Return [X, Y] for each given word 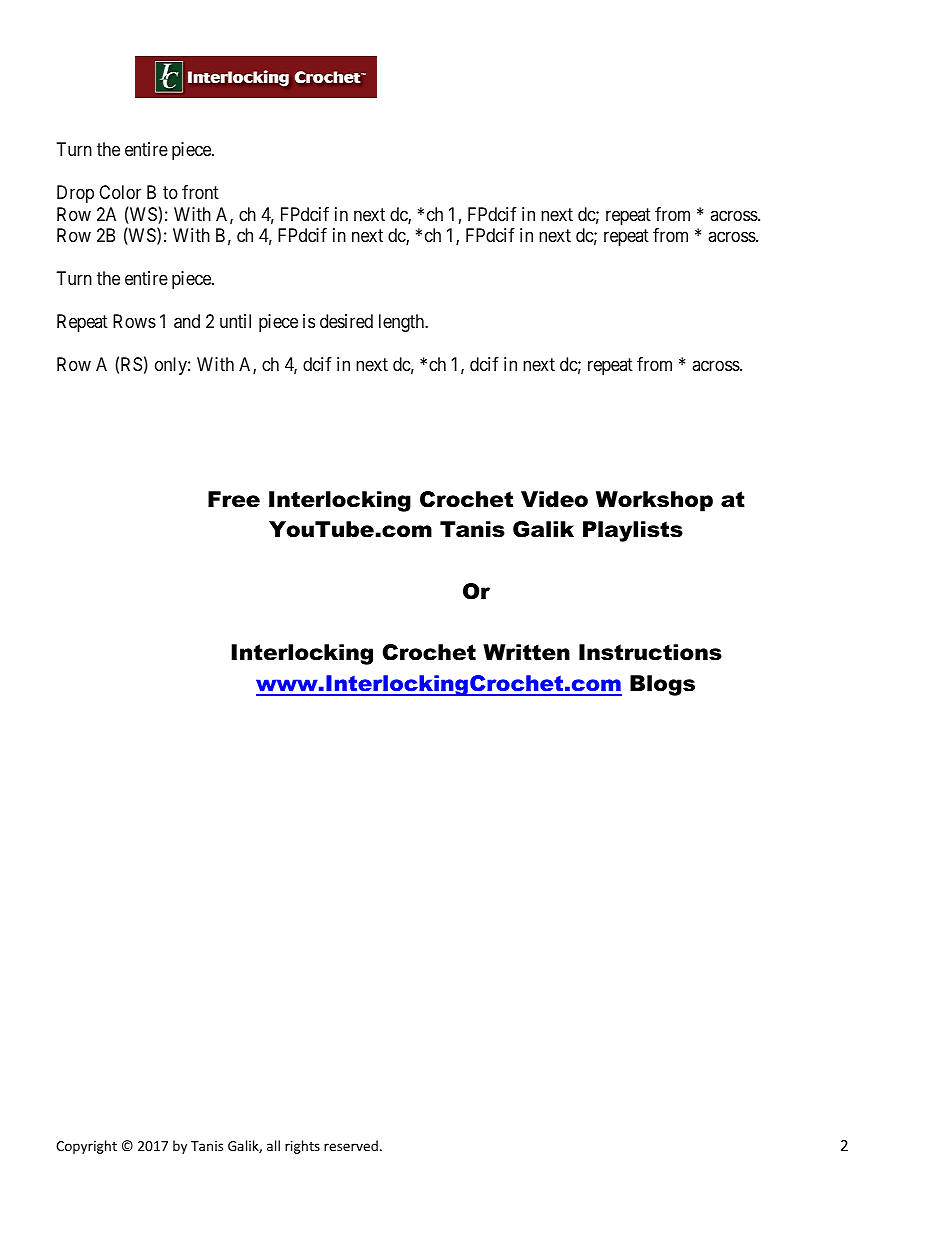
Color [120, 192]
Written [526, 652]
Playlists [633, 531]
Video [554, 499]
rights [302, 1147]
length [403, 323]
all [273, 1145]
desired [346, 321]
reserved [351, 1145]
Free [234, 499]
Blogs [662, 685]
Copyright [86, 1147]
